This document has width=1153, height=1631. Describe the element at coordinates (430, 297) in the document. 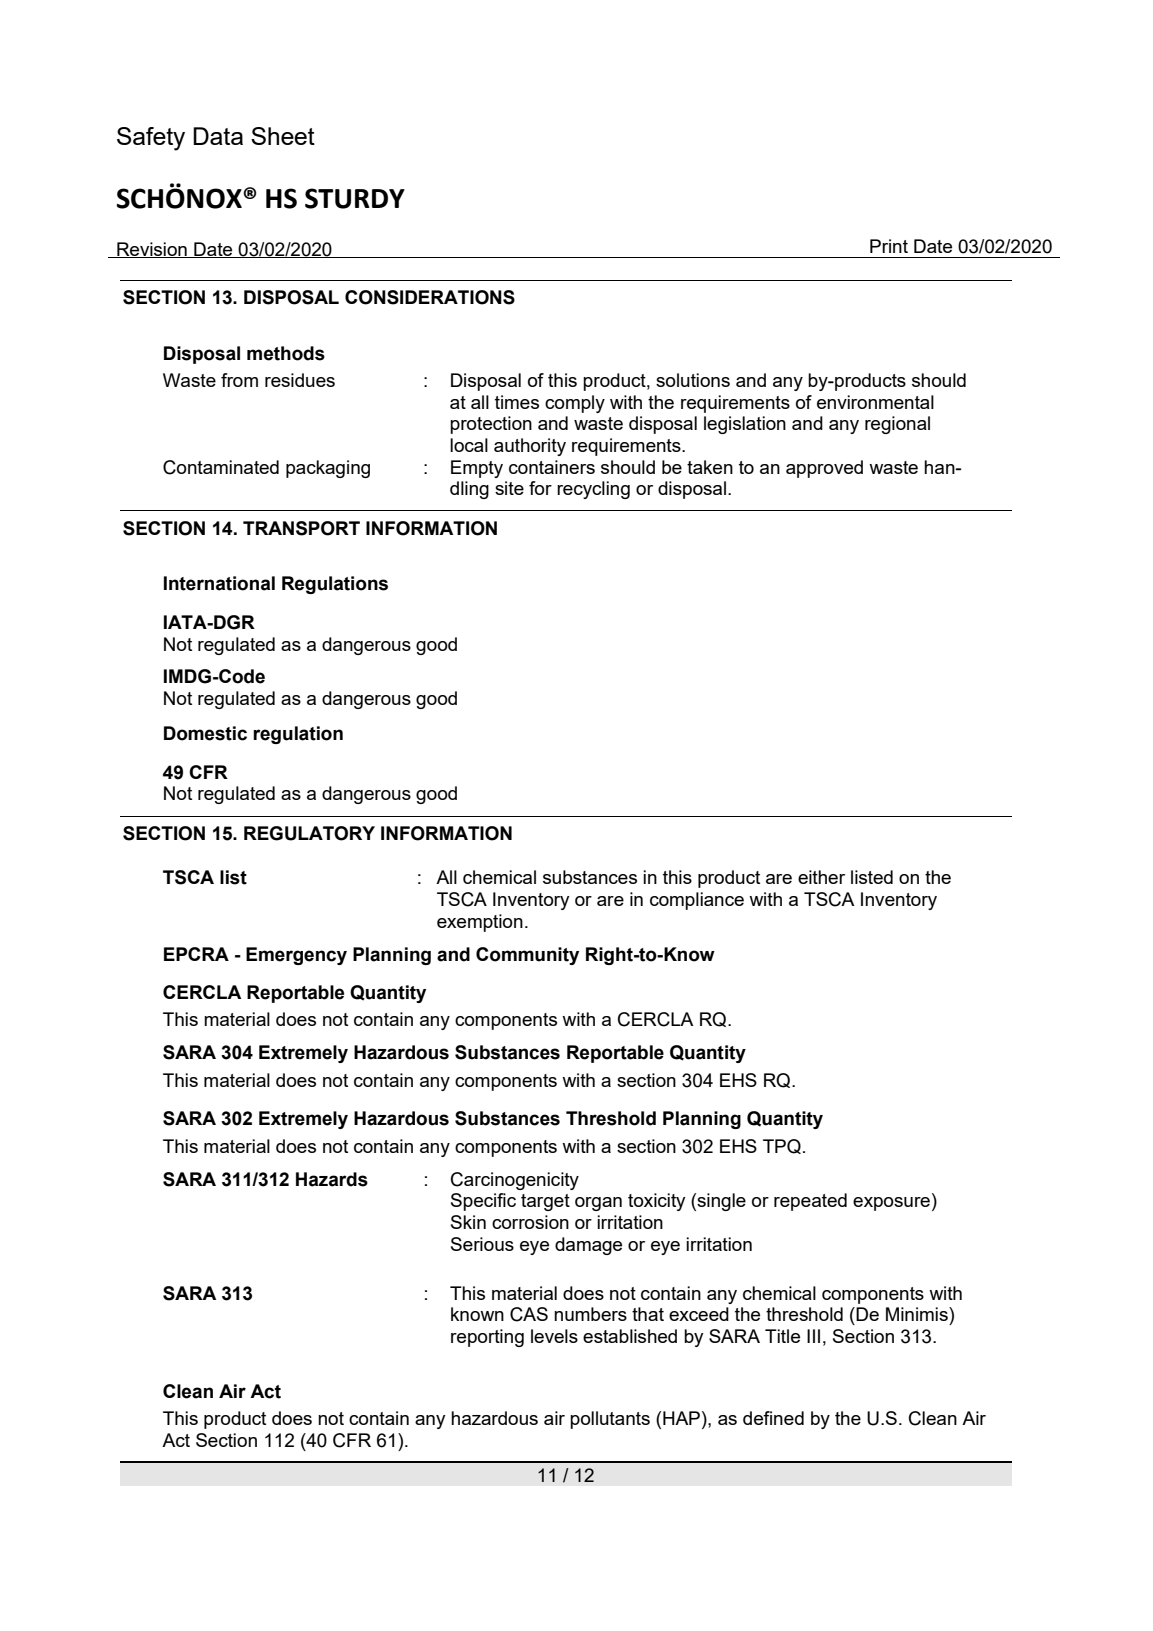

I see `CONSIDERATIONS` at that location.
